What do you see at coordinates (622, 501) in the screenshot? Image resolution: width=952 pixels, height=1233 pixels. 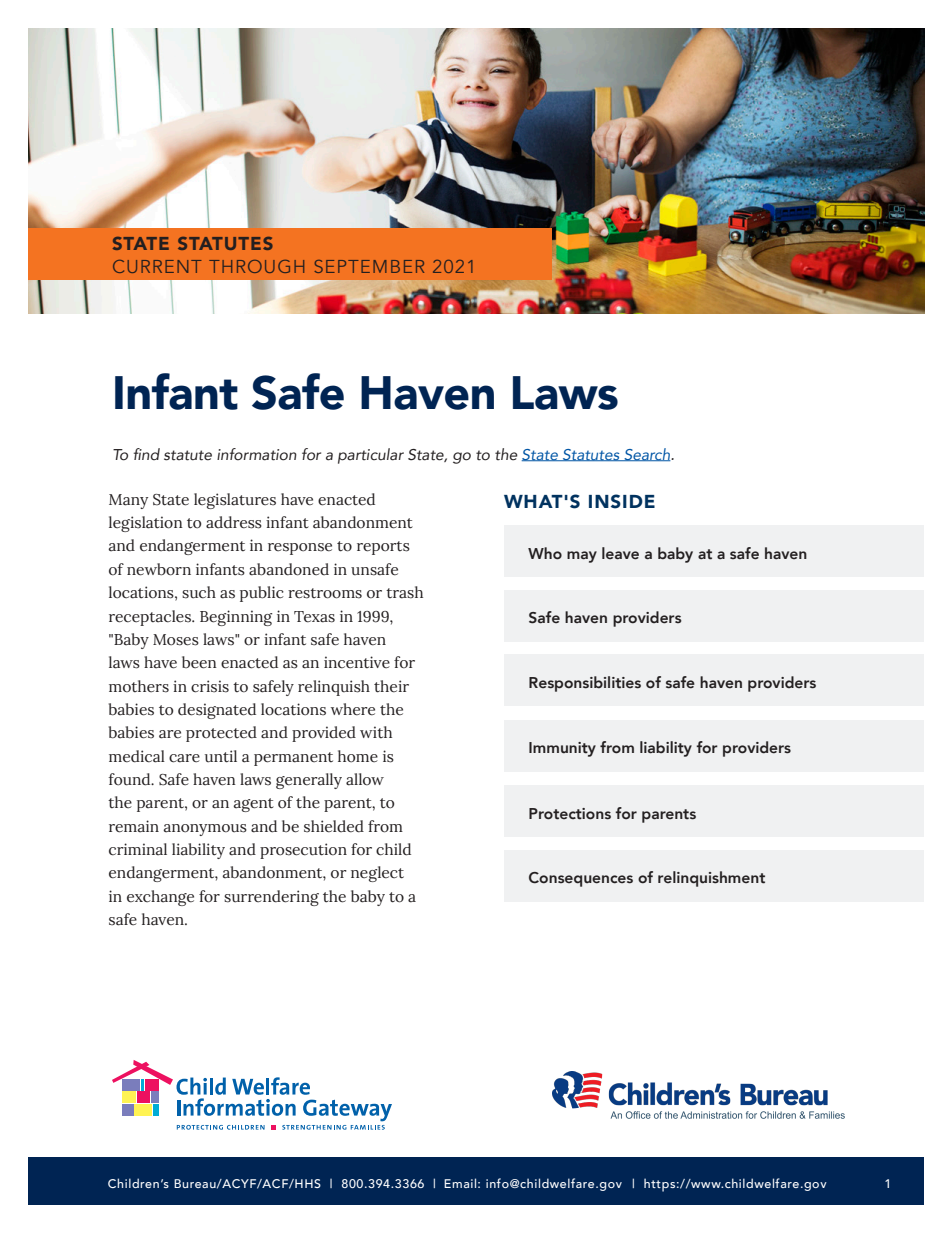 I see `INSIDE` at bounding box center [622, 501].
